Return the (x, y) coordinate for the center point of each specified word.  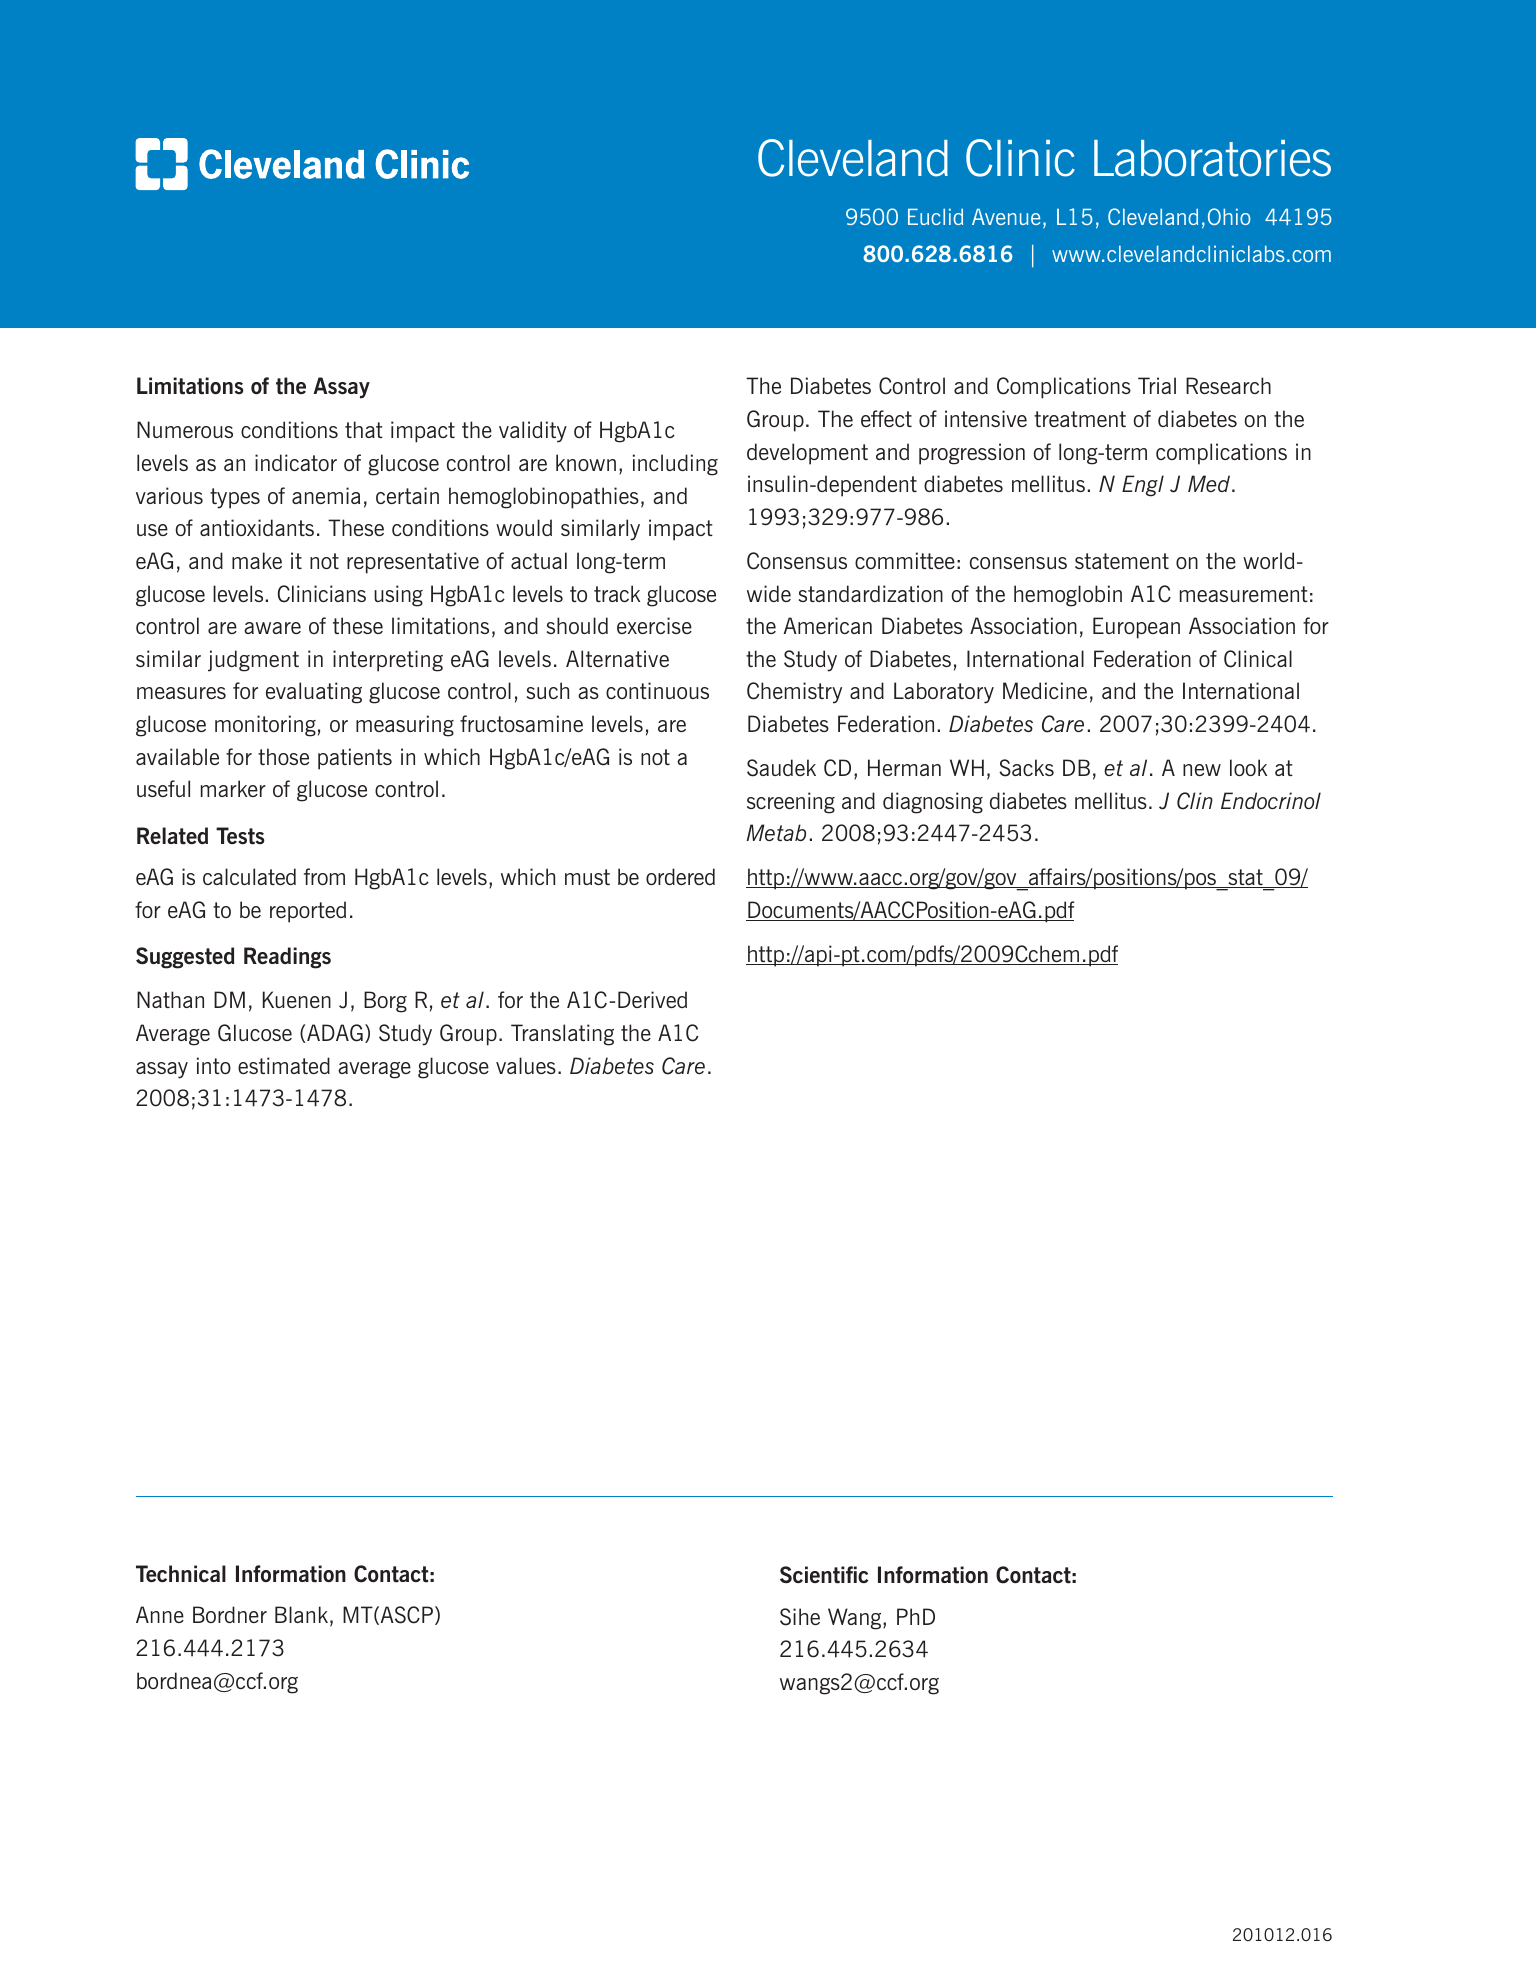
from (324, 876)
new (1202, 770)
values (526, 1065)
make (257, 560)
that (364, 429)
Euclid (935, 217)
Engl (1143, 486)
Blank (301, 1614)
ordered (680, 876)
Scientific (824, 1575)
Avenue (1006, 217)
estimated (284, 1065)
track (617, 593)
